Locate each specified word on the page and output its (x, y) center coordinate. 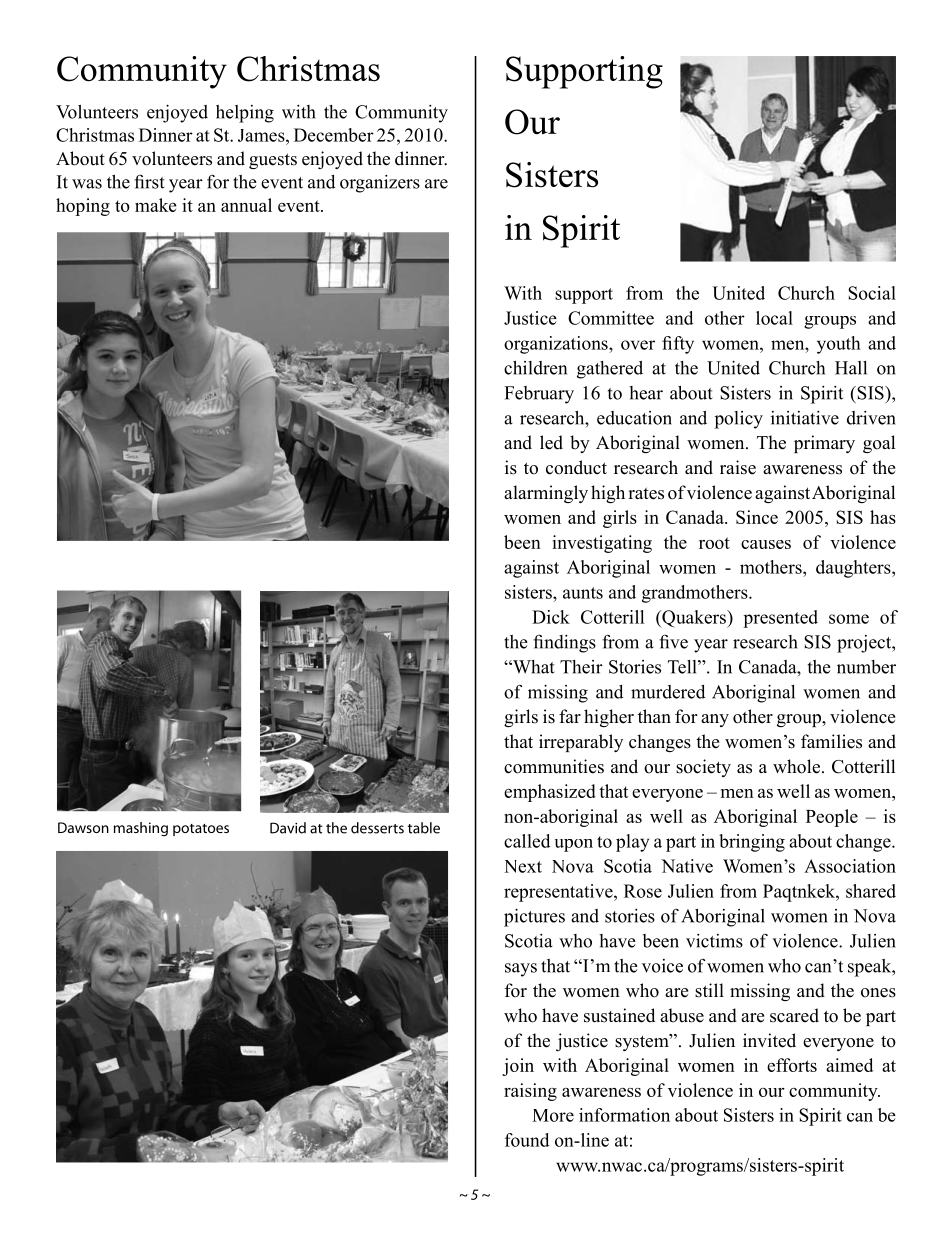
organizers (380, 184)
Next (523, 866)
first (149, 181)
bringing (752, 843)
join (518, 1067)
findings (564, 643)
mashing (141, 829)
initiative (805, 418)
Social (872, 293)
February (539, 395)
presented (780, 619)
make (156, 205)
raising (530, 1092)
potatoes (201, 830)
